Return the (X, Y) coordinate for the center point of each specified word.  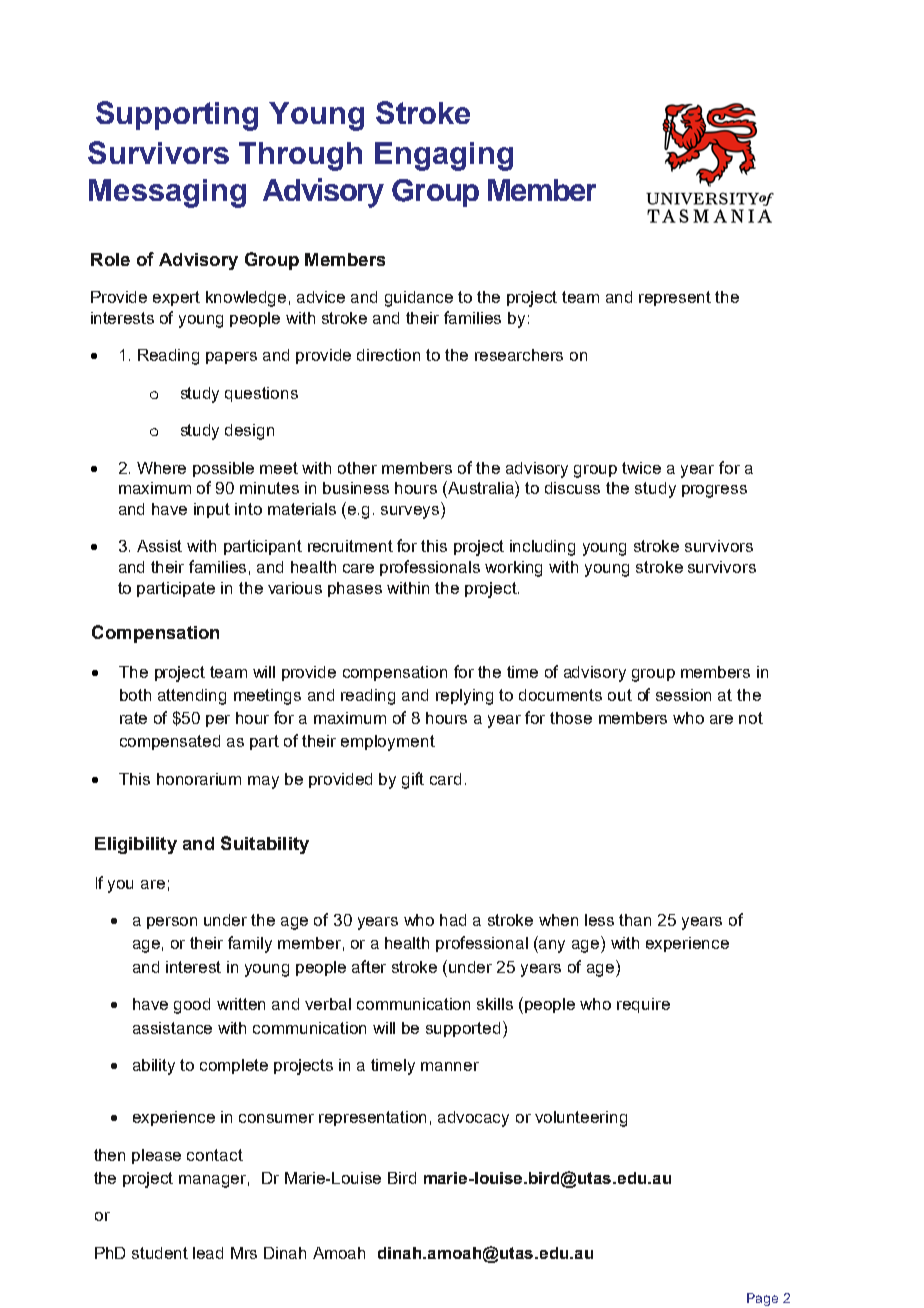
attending (192, 697)
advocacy (473, 1119)
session (683, 695)
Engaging (444, 156)
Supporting (177, 116)
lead (208, 1253)
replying (464, 697)
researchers (519, 355)
